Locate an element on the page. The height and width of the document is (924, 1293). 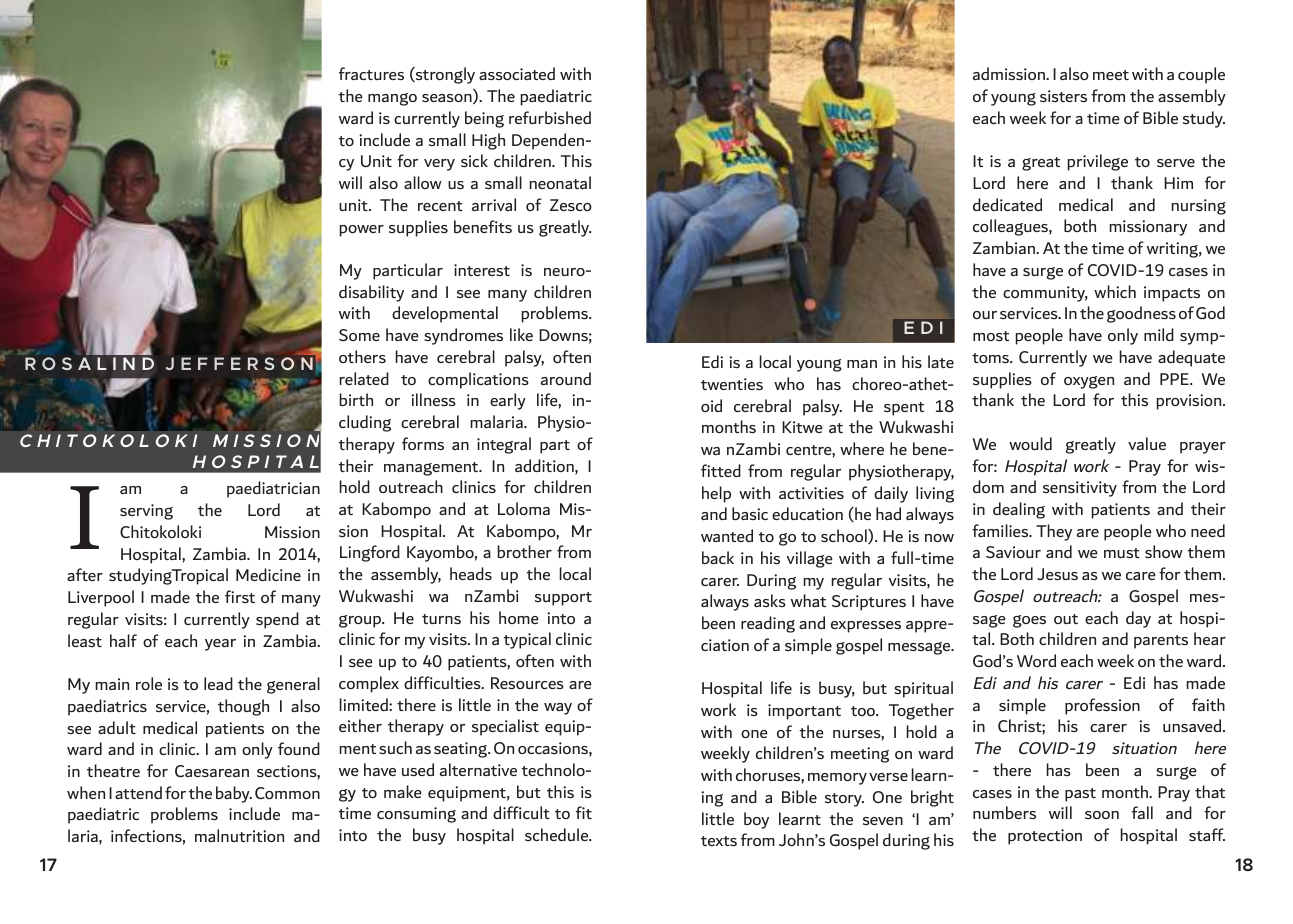
back is located at coordinates (718, 557).
